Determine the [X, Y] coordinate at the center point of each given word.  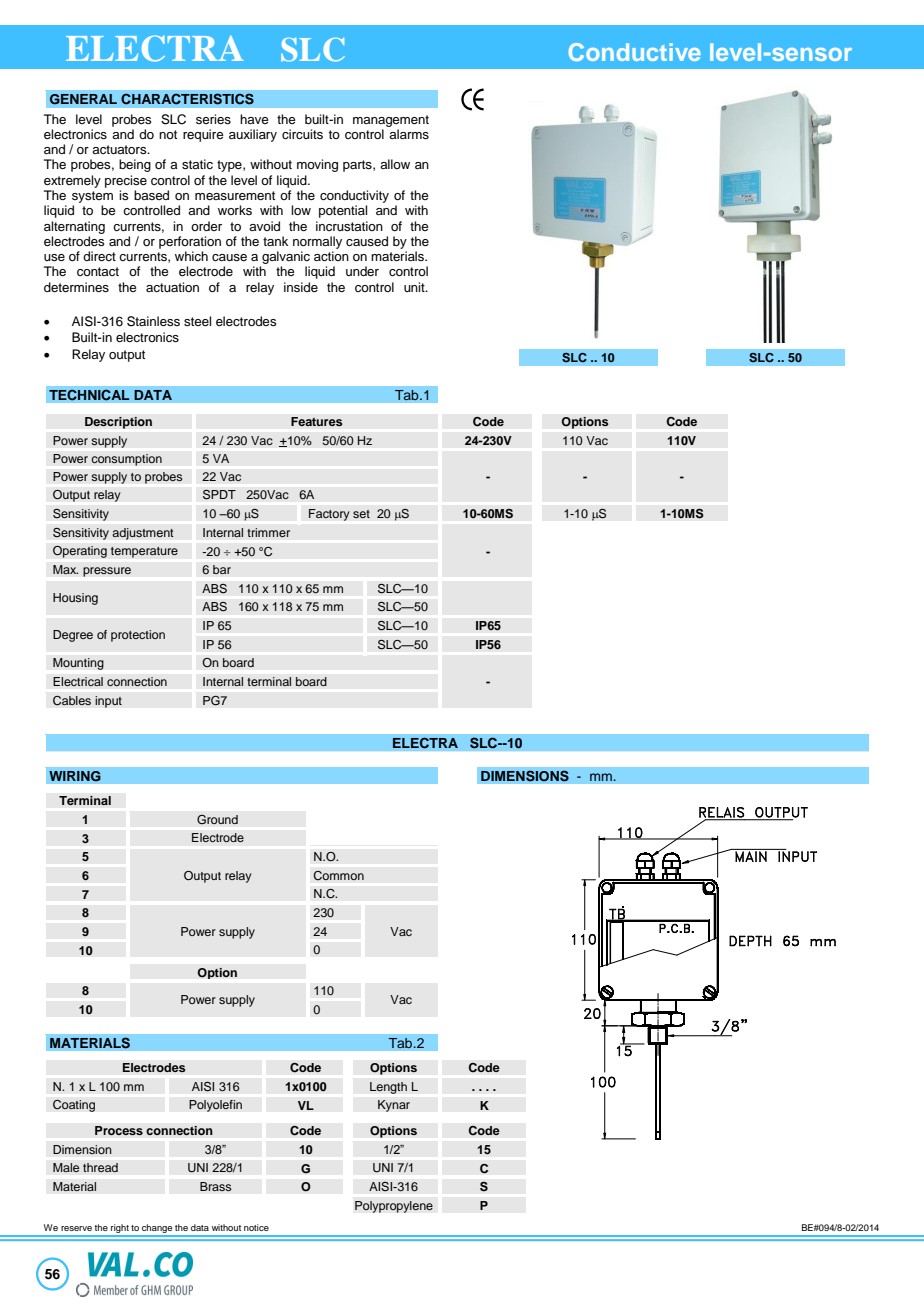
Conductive [634, 52]
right [120, 1230]
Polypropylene [394, 1207]
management [391, 121]
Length [388, 1088]
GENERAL [83, 99]
